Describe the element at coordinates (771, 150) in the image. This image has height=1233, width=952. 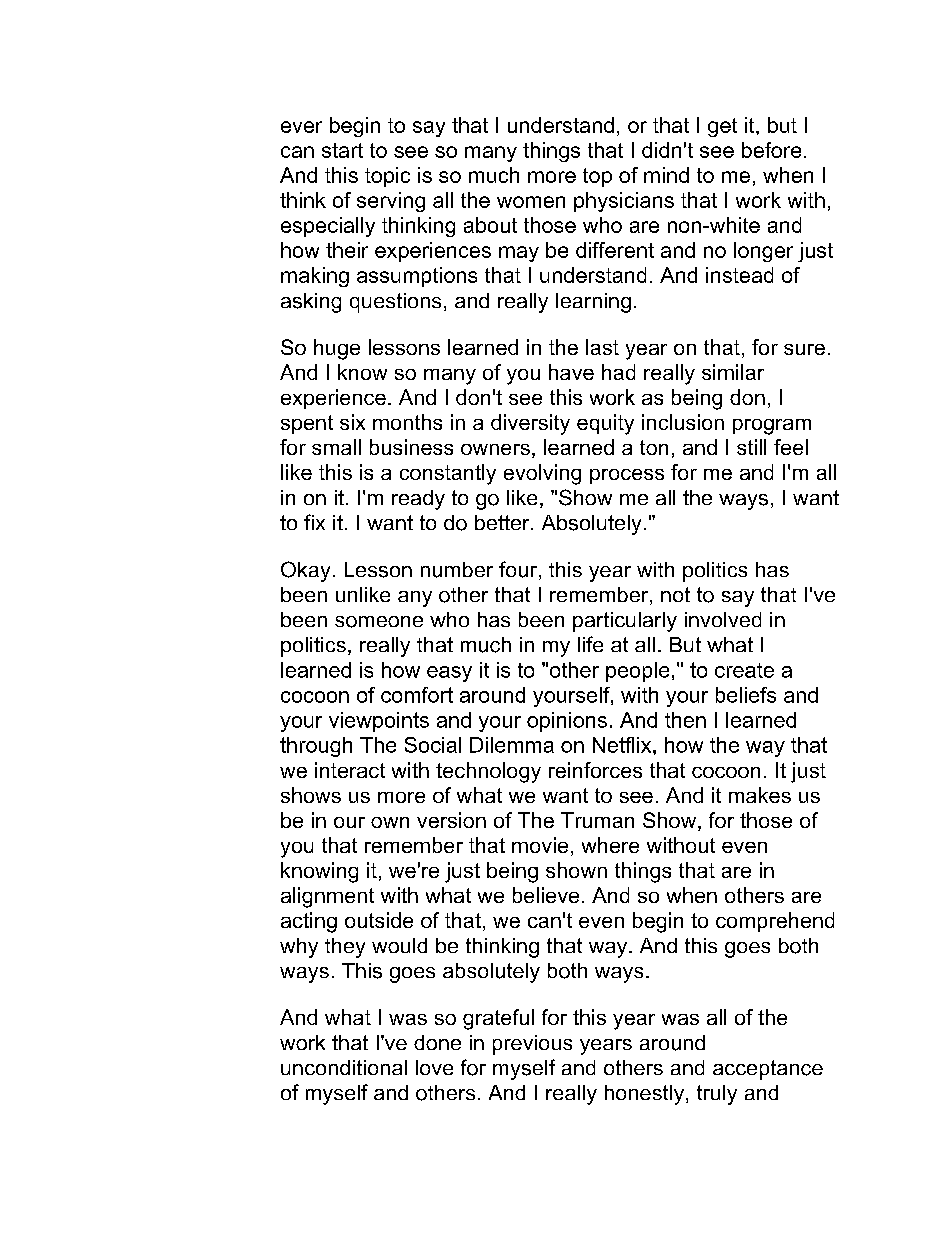
I see `before` at that location.
